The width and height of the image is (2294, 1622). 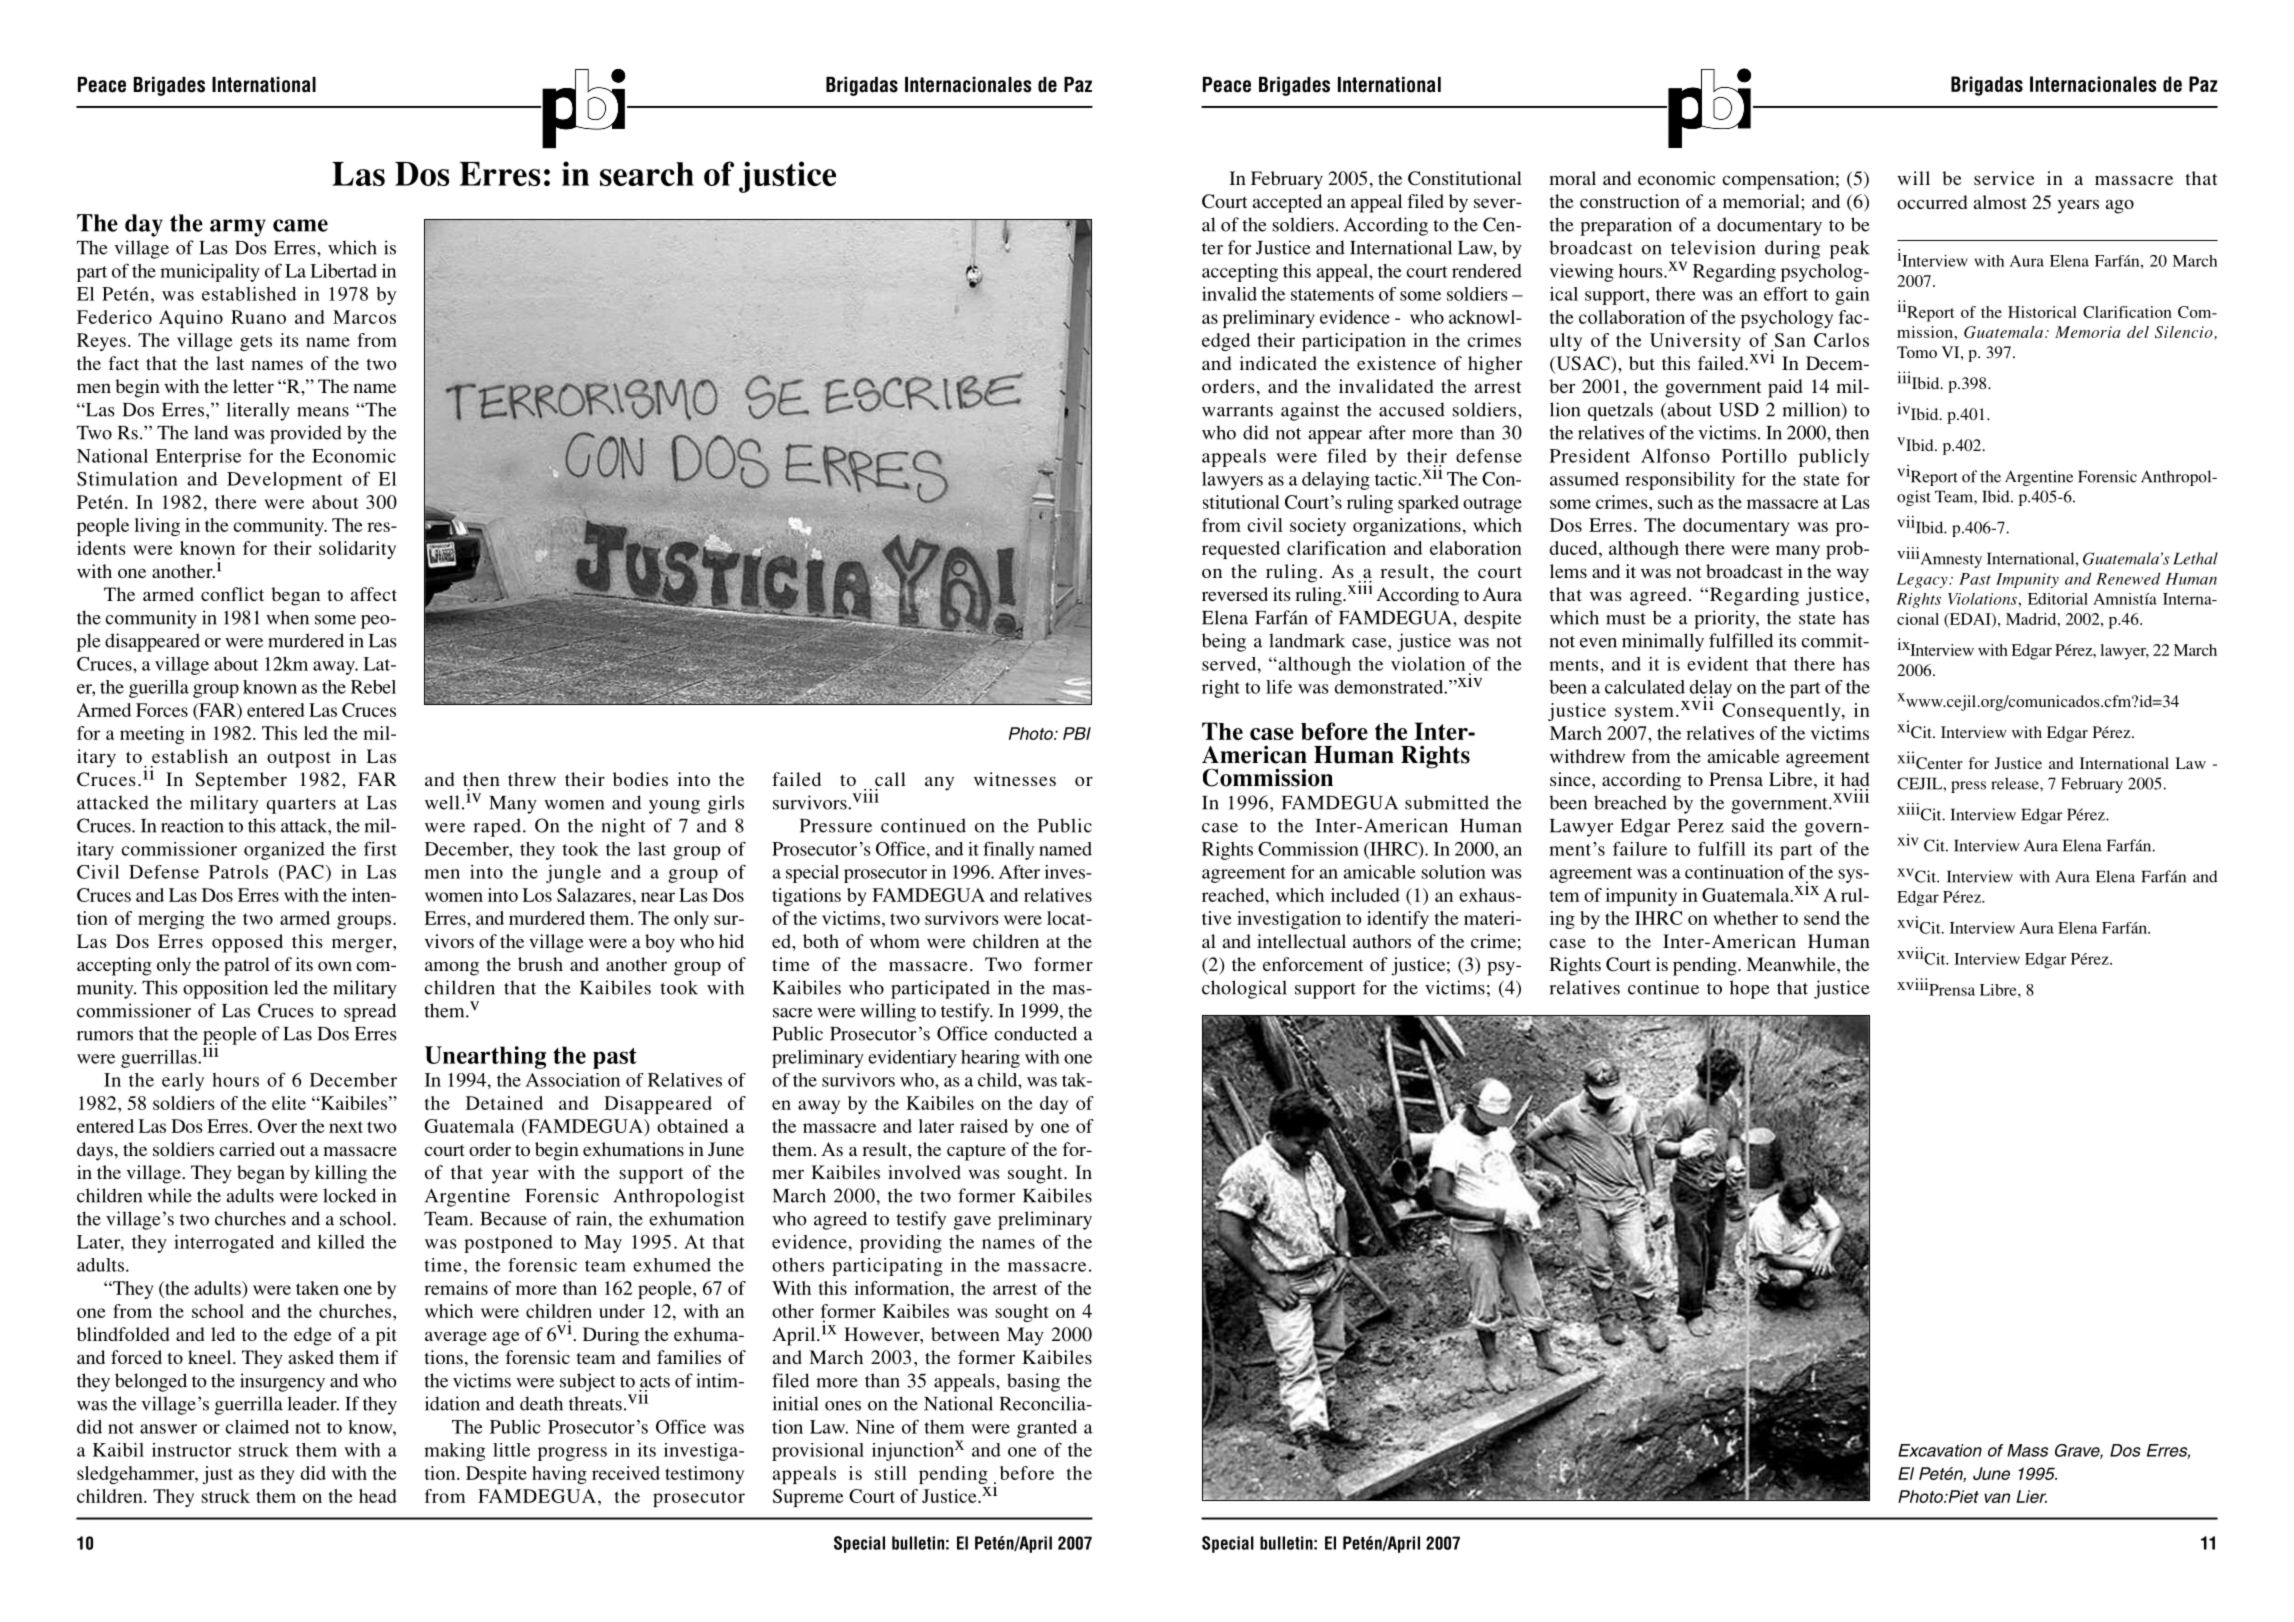 I want to click on making, so click(x=454, y=1452).
